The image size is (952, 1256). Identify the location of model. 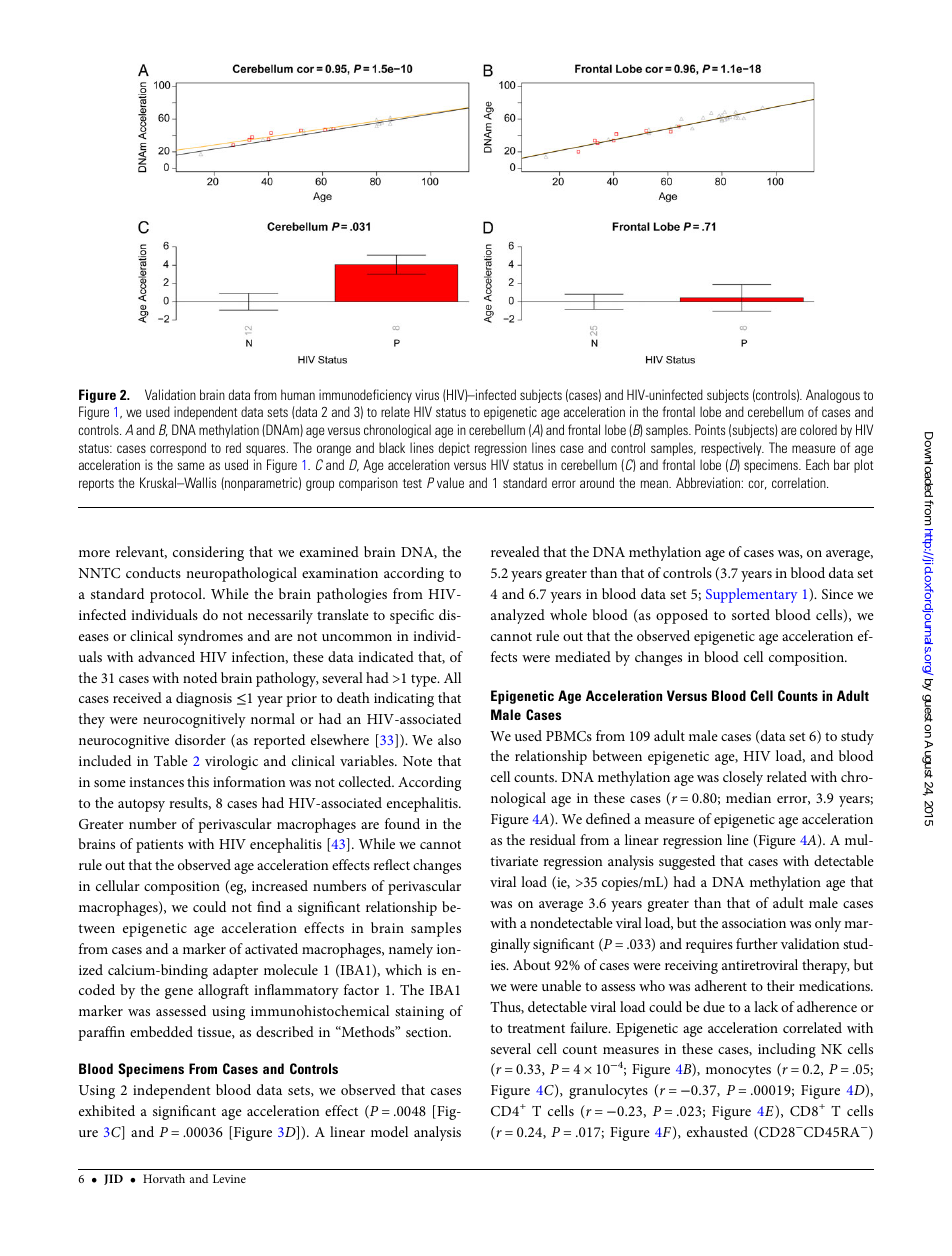
(389, 1131).
